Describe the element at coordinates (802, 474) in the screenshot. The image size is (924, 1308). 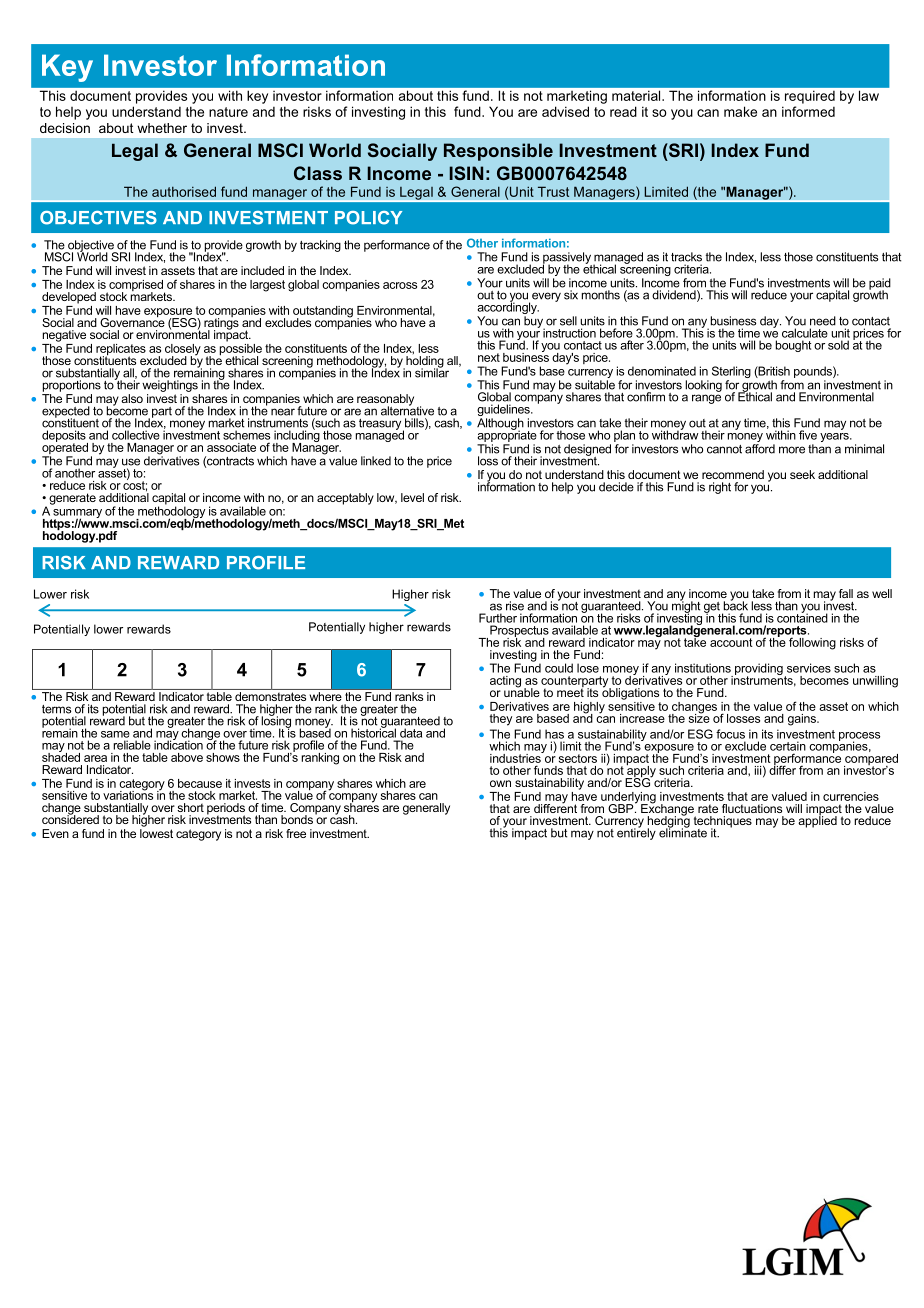
I see `seek` at that location.
